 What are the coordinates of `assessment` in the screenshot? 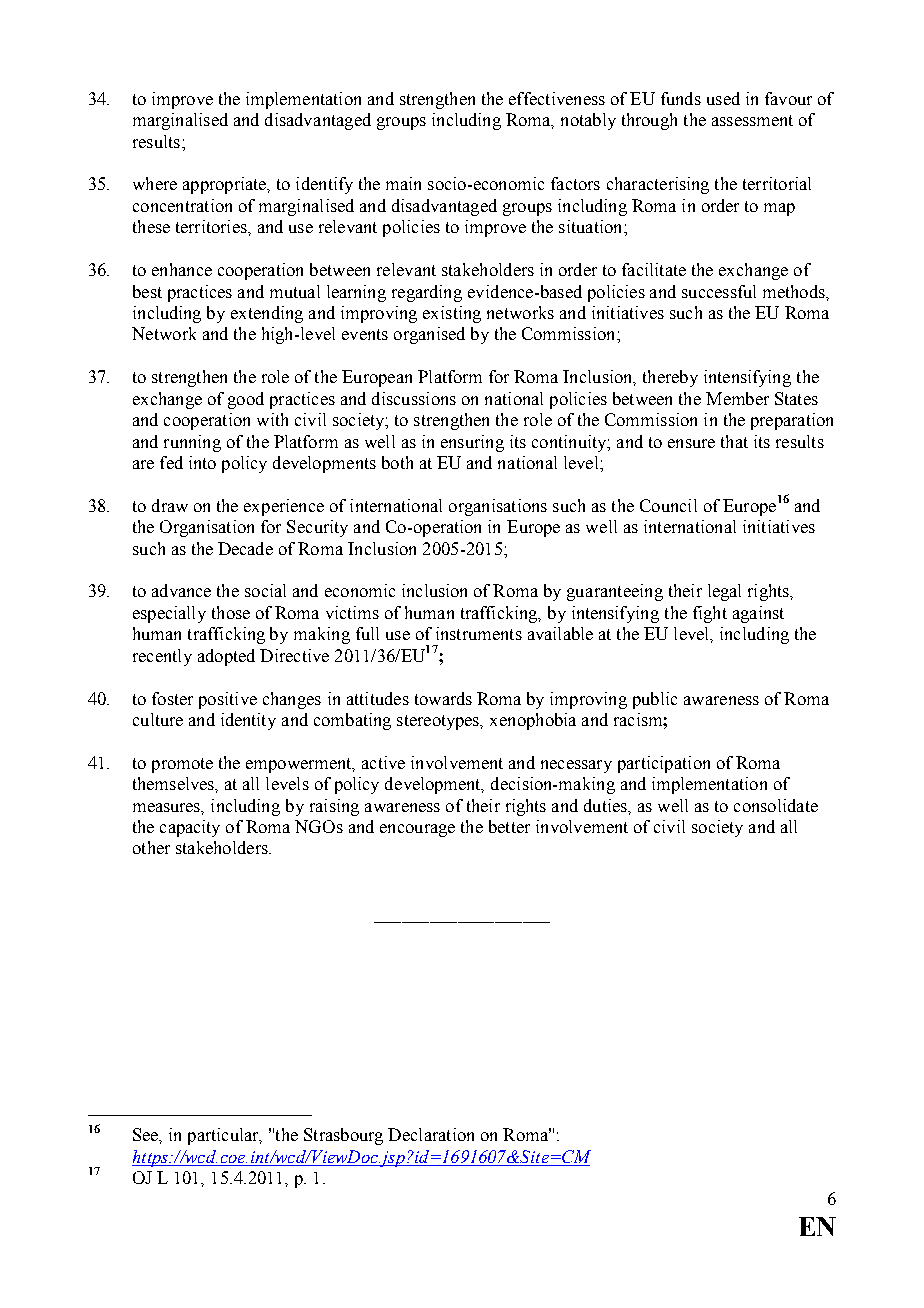 It's located at (752, 120).
